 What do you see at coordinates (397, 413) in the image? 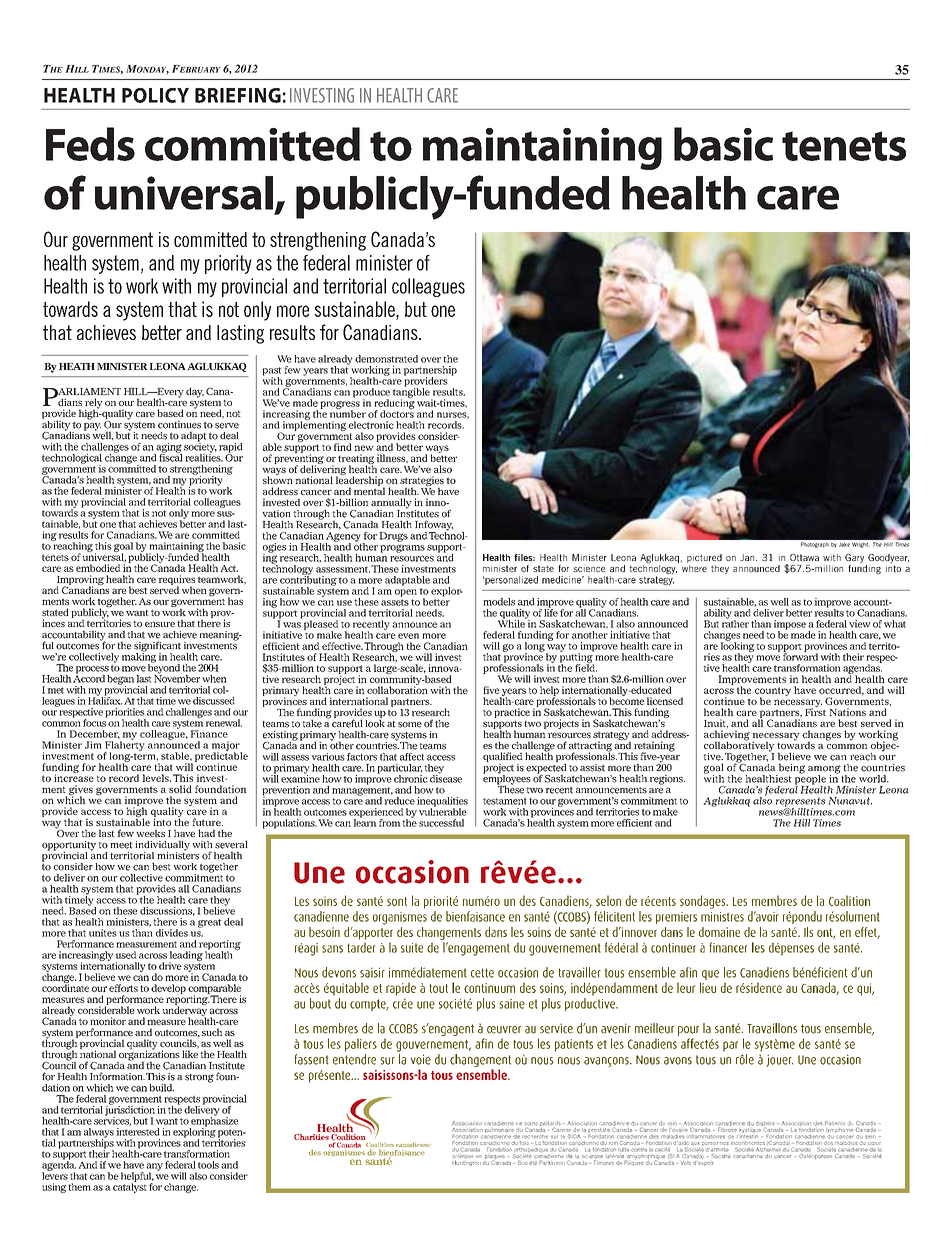
I see `doctors` at bounding box center [397, 413].
